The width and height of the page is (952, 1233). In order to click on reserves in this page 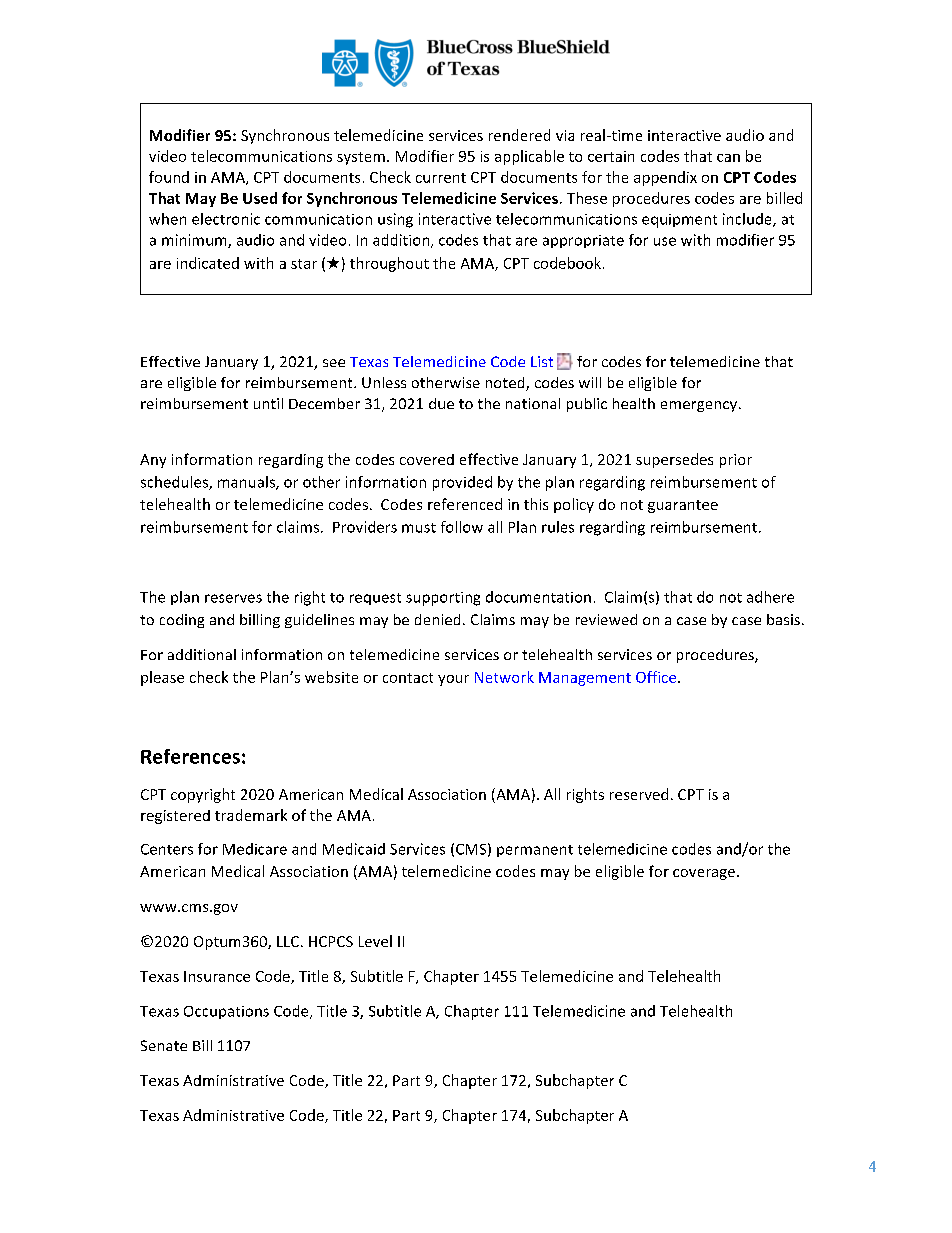, I will do `click(233, 598)`.
